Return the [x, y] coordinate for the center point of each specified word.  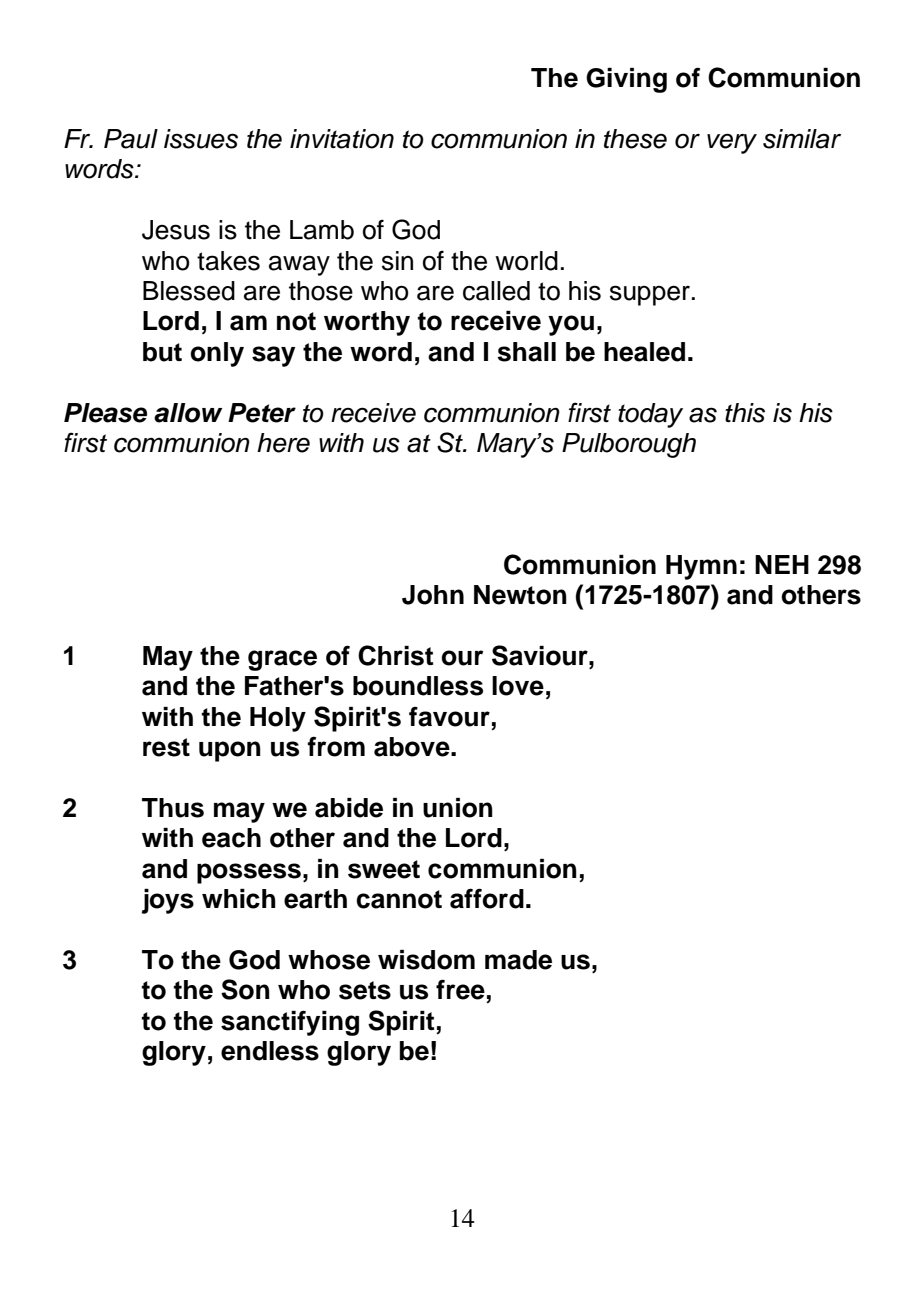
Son [245, 989]
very [732, 143]
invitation [342, 139]
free [460, 989]
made [518, 960]
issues [201, 139]
